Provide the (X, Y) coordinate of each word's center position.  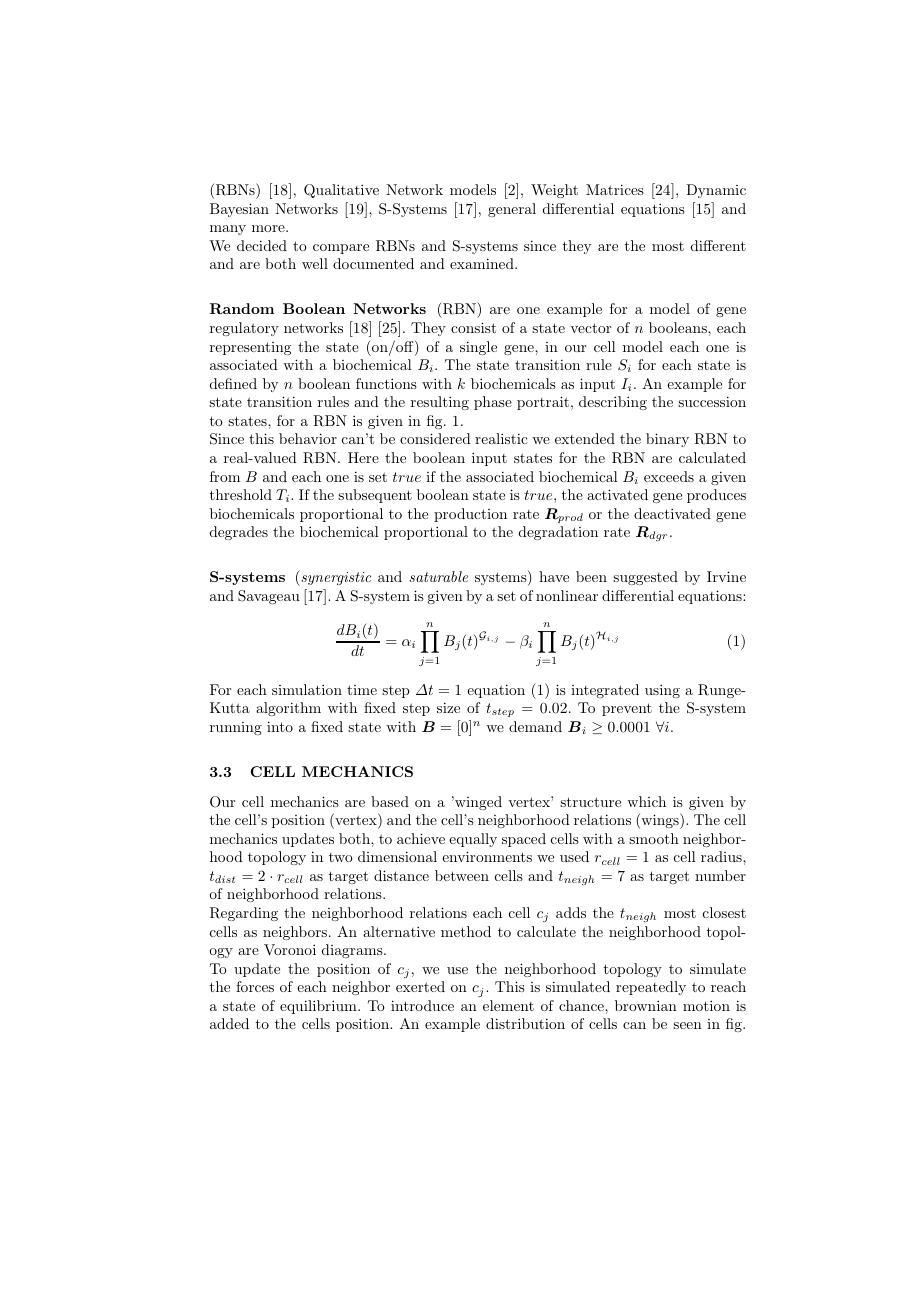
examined (483, 263)
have (554, 576)
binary (667, 440)
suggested (645, 578)
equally (473, 840)
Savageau (269, 597)
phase (493, 403)
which (646, 801)
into (280, 726)
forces (255, 986)
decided (262, 245)
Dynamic (716, 191)
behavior (308, 438)
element (508, 1005)
